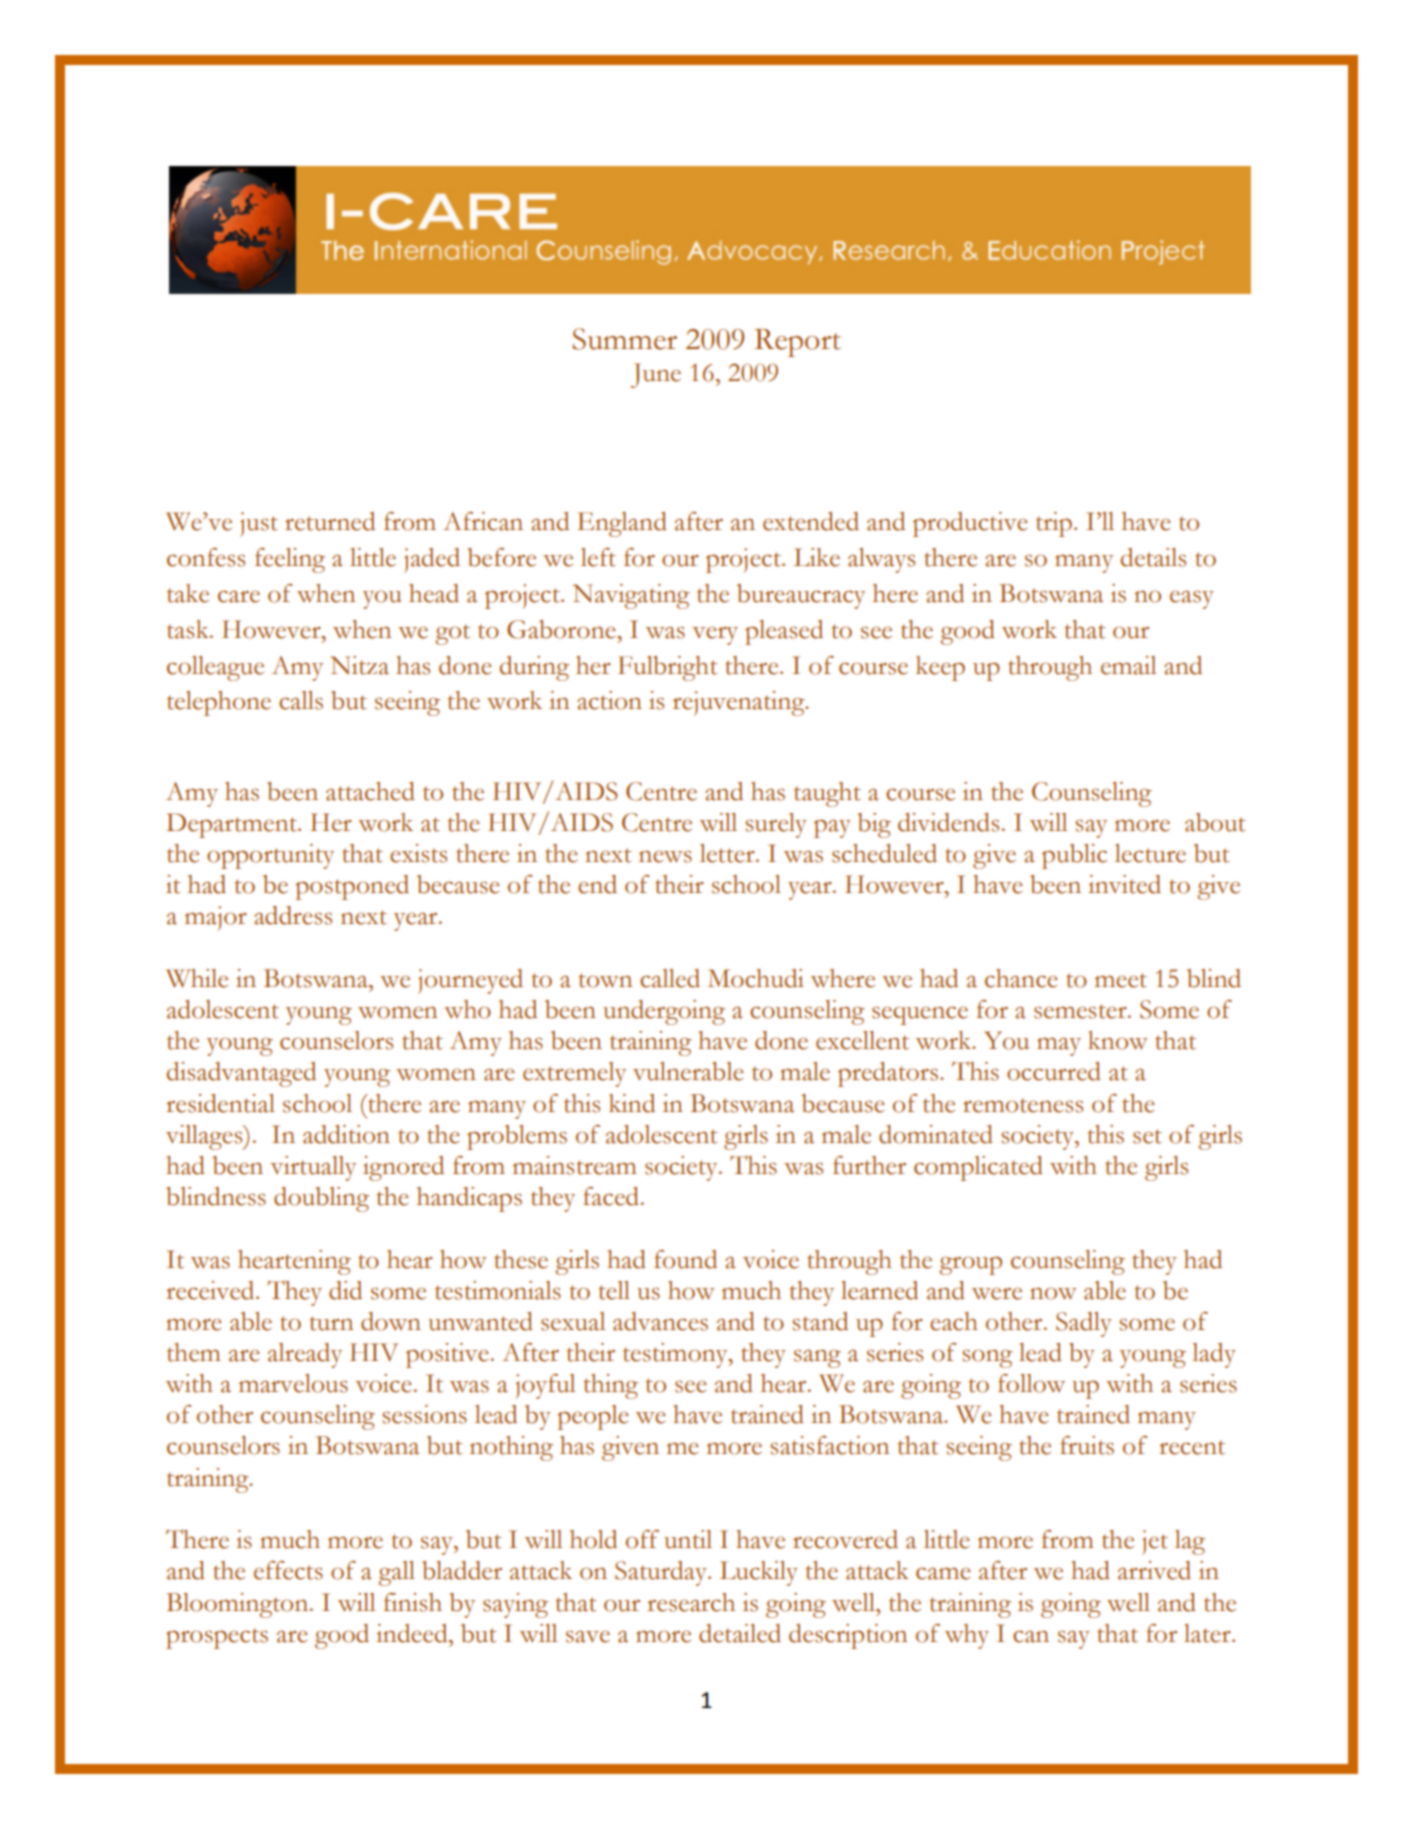 The image size is (1413, 1829). Describe the element at coordinates (259, 524) in the image. I see `just` at that location.
